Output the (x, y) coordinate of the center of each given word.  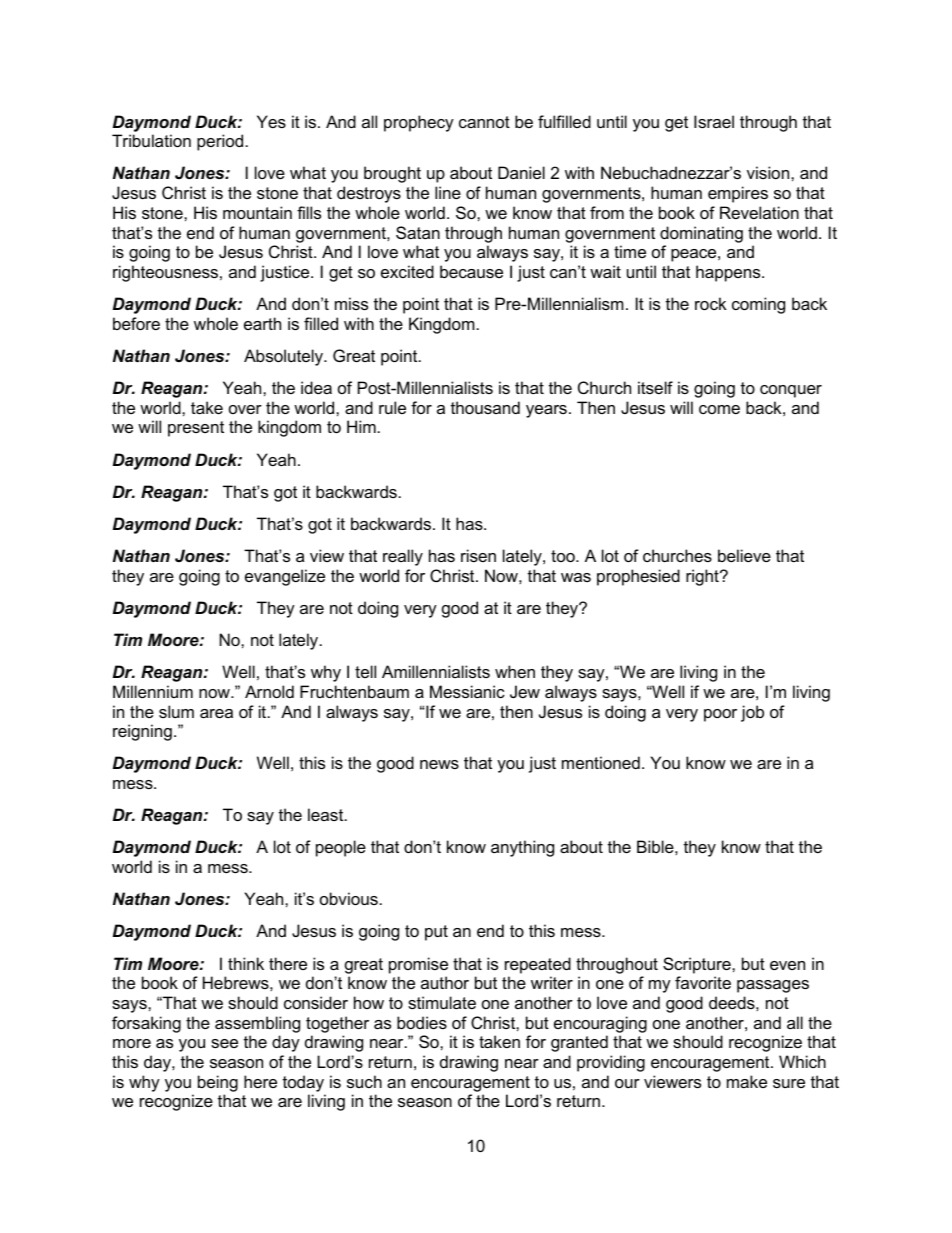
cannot (484, 122)
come (719, 409)
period (220, 142)
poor (720, 715)
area (216, 713)
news (439, 764)
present (196, 429)
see (224, 1043)
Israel (714, 121)
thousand (485, 407)
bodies (422, 1022)
